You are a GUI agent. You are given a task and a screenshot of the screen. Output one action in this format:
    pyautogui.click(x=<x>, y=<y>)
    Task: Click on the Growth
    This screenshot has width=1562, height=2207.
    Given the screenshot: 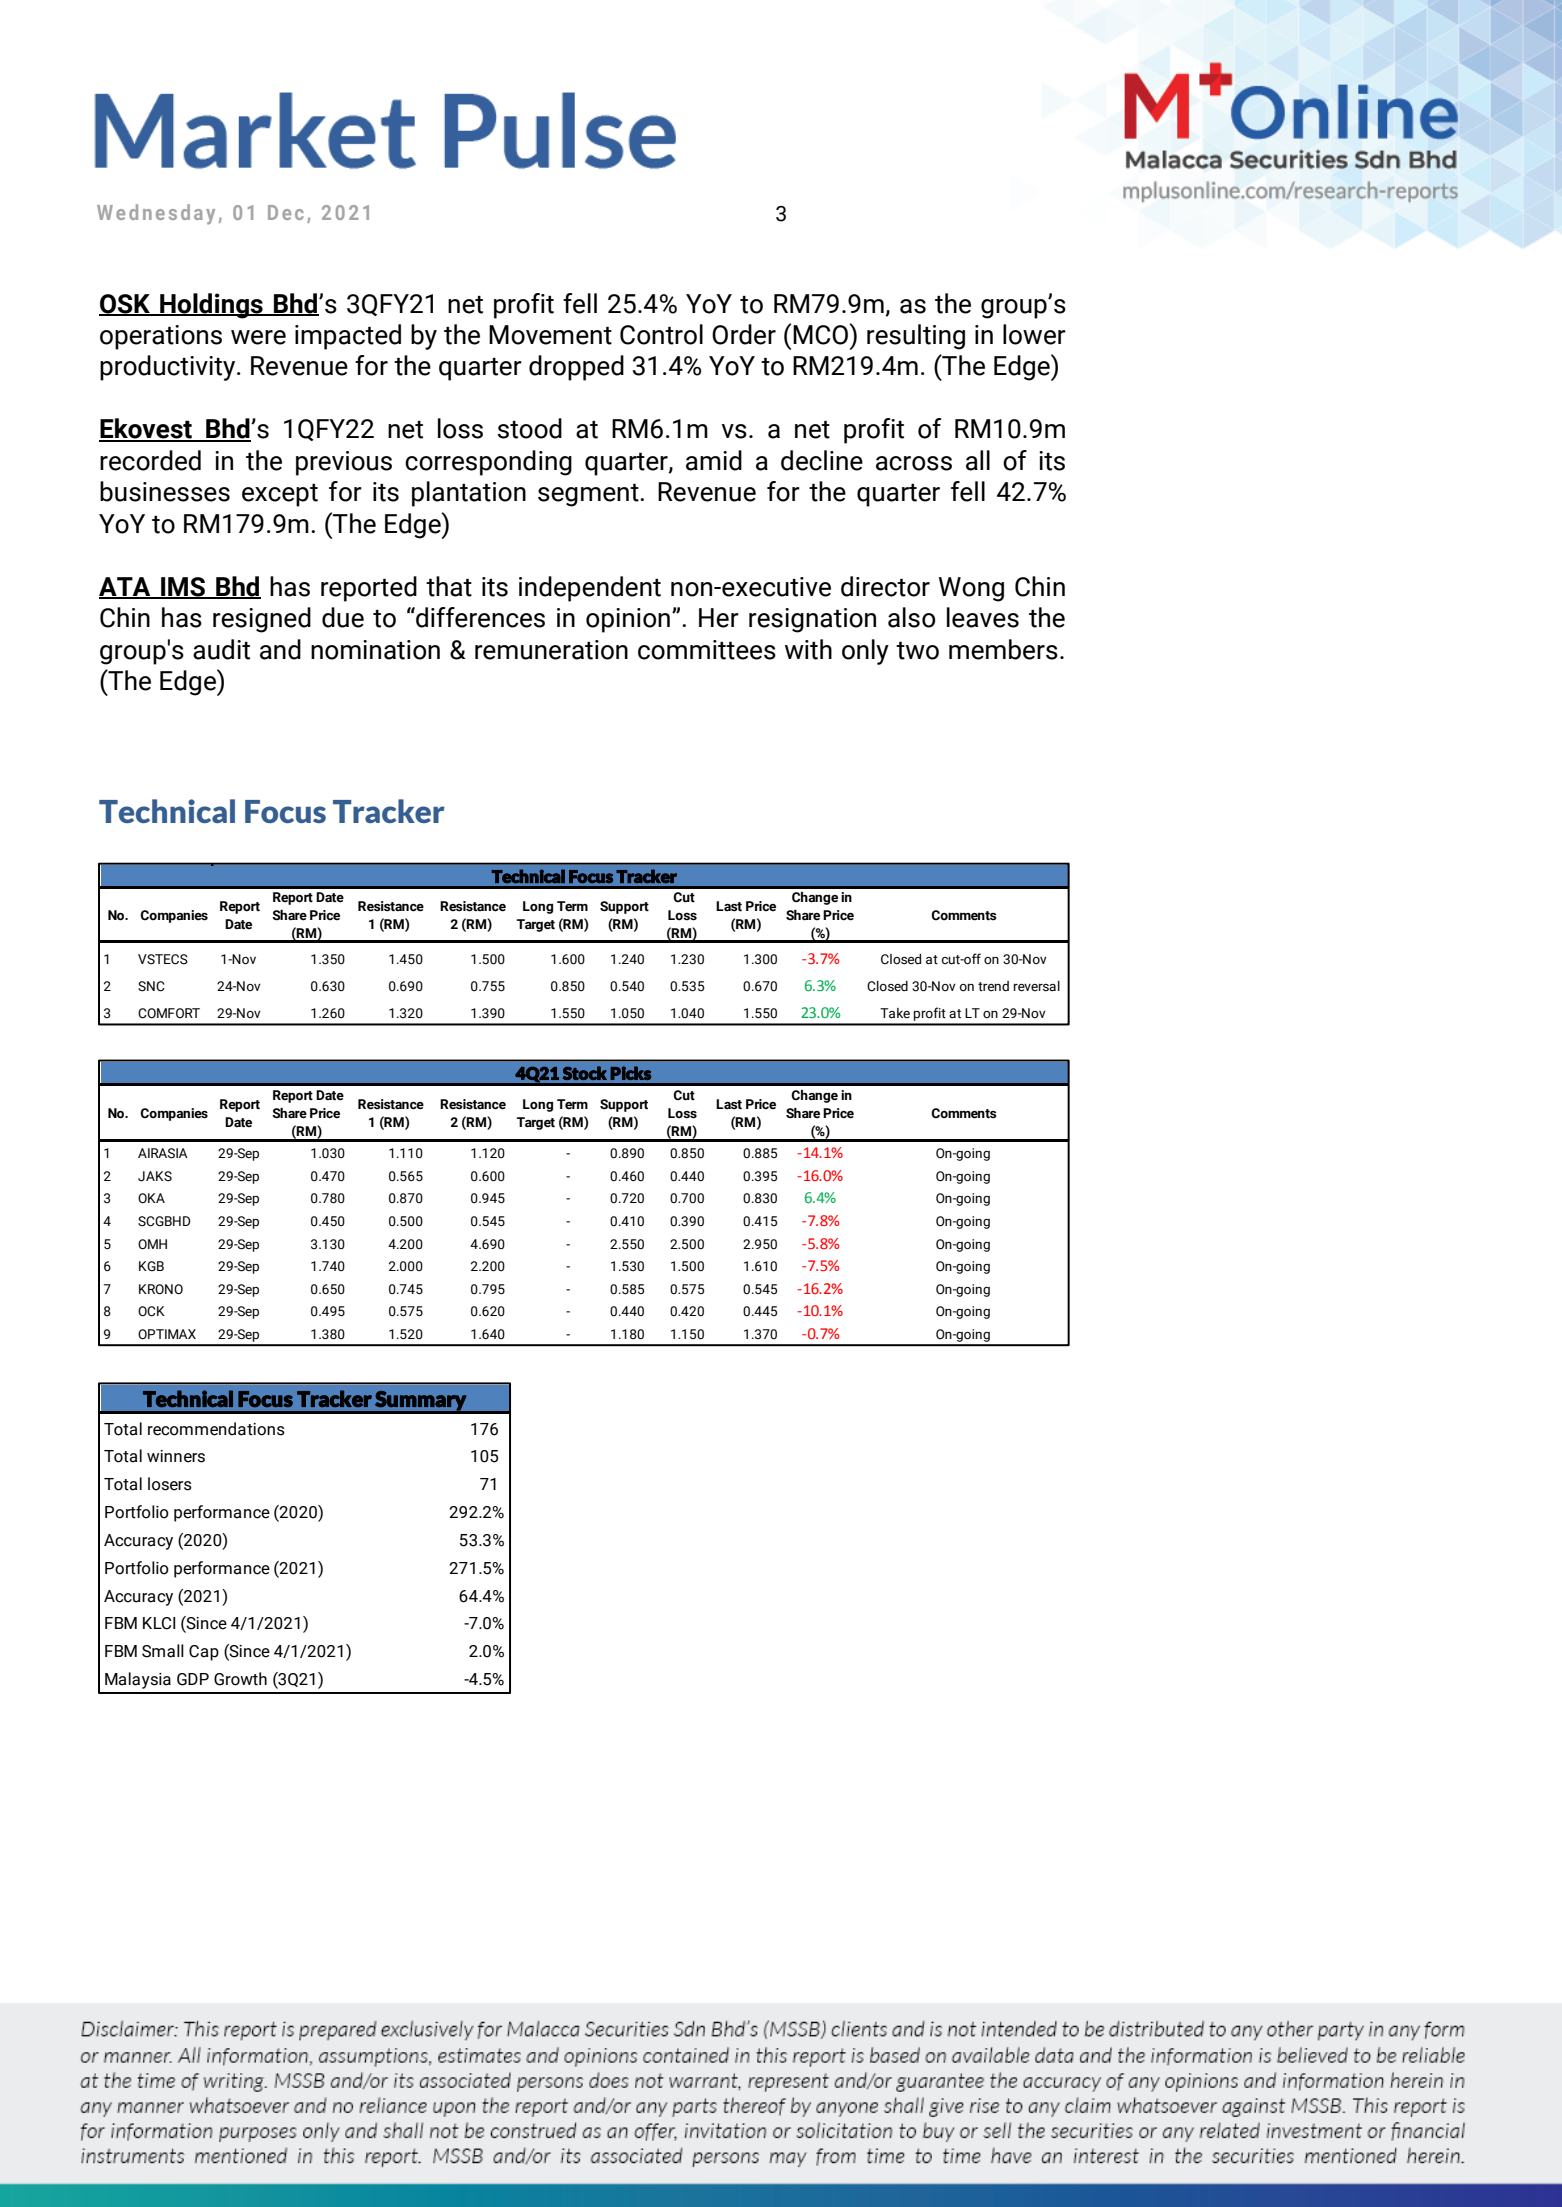 What is the action you would take?
    pyautogui.click(x=240, y=1679)
